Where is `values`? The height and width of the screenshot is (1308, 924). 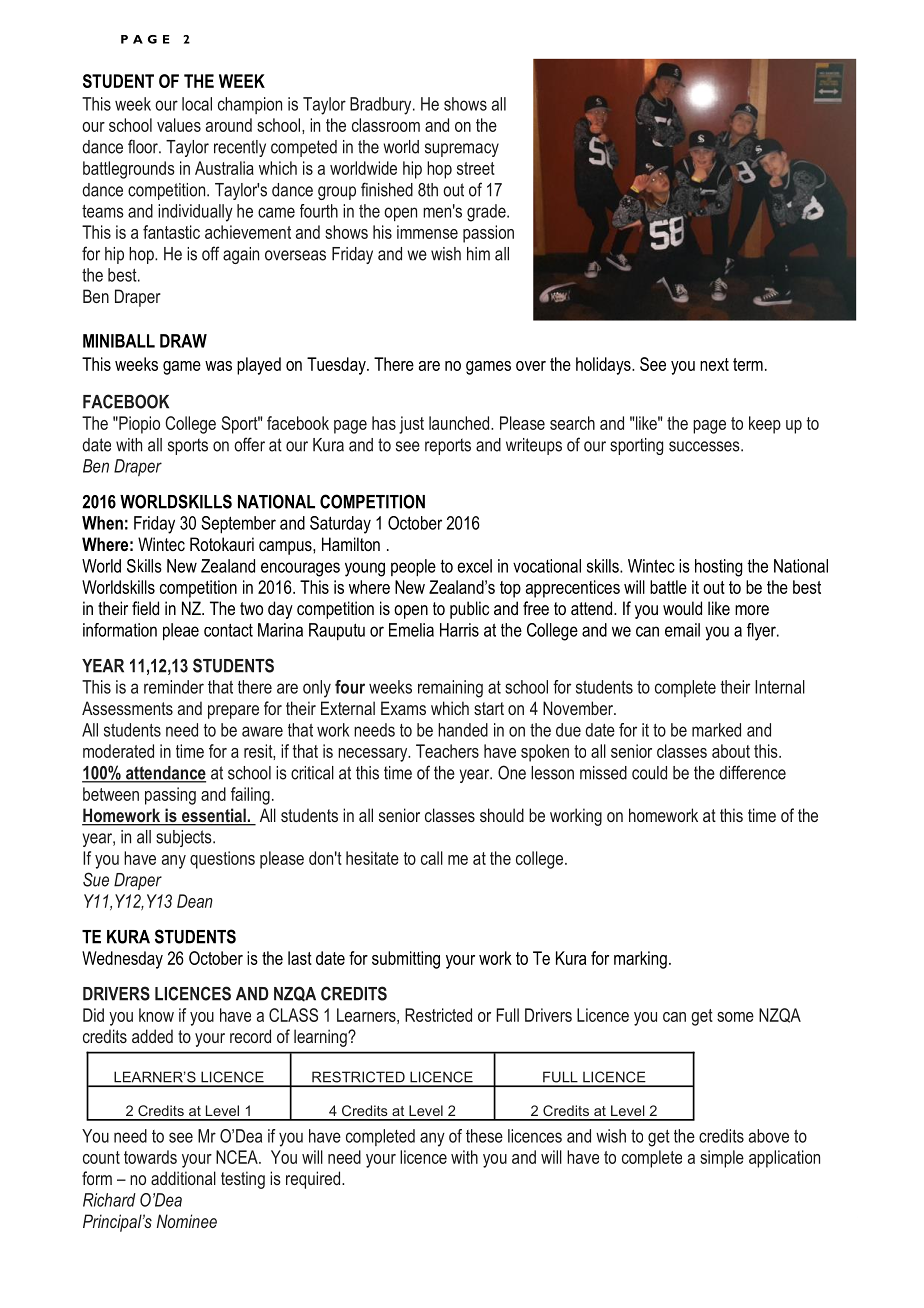
values is located at coordinates (179, 125).
